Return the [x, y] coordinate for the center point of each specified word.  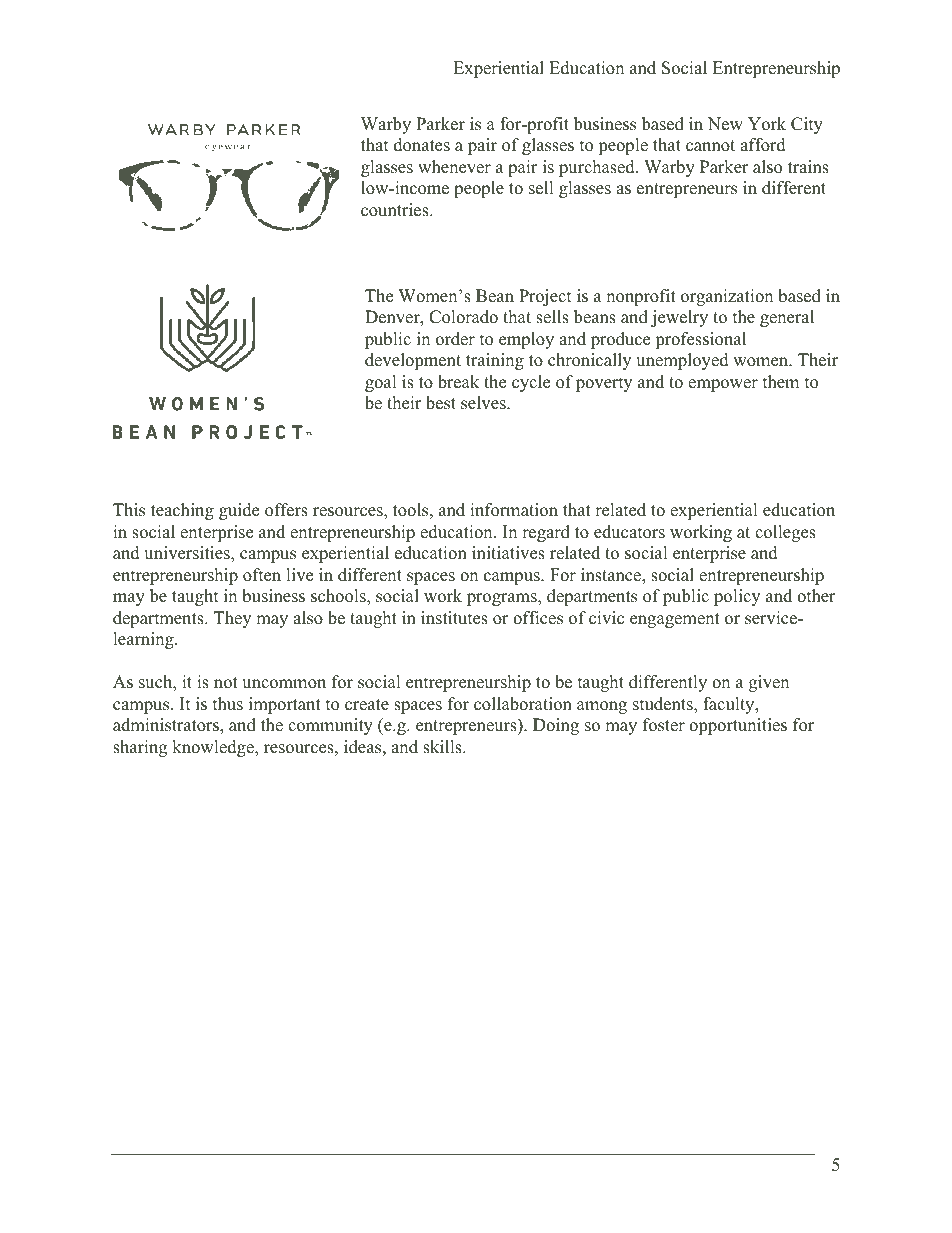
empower [723, 385]
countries [396, 210]
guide [239, 511]
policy [737, 597]
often [262, 575]
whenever [454, 167]
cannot [710, 146]
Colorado [463, 317]
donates [422, 145]
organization [727, 297]
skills [443, 747]
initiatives [508, 553]
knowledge [214, 748]
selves [484, 403]
